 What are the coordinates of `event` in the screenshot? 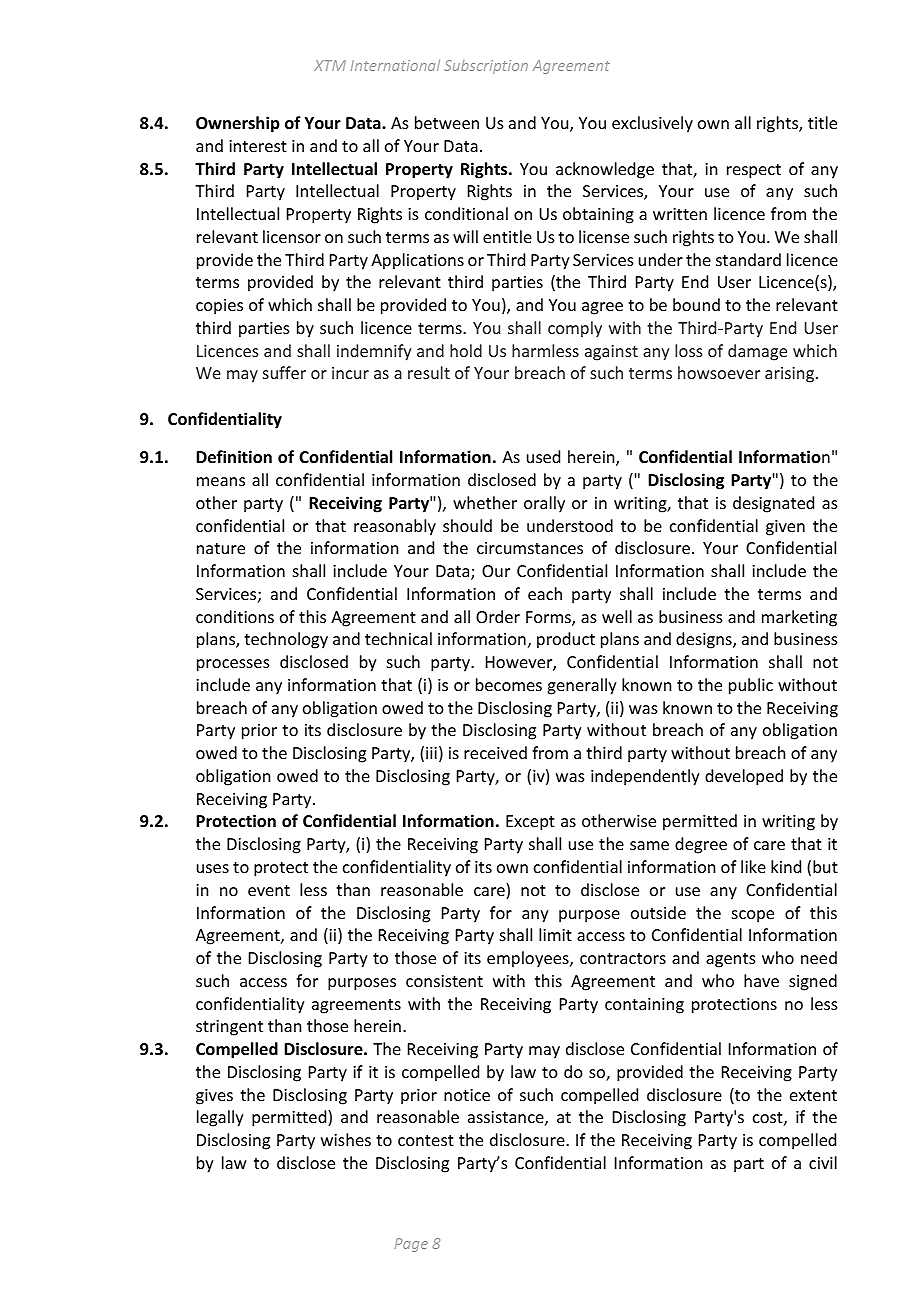 It's located at (269, 890).
